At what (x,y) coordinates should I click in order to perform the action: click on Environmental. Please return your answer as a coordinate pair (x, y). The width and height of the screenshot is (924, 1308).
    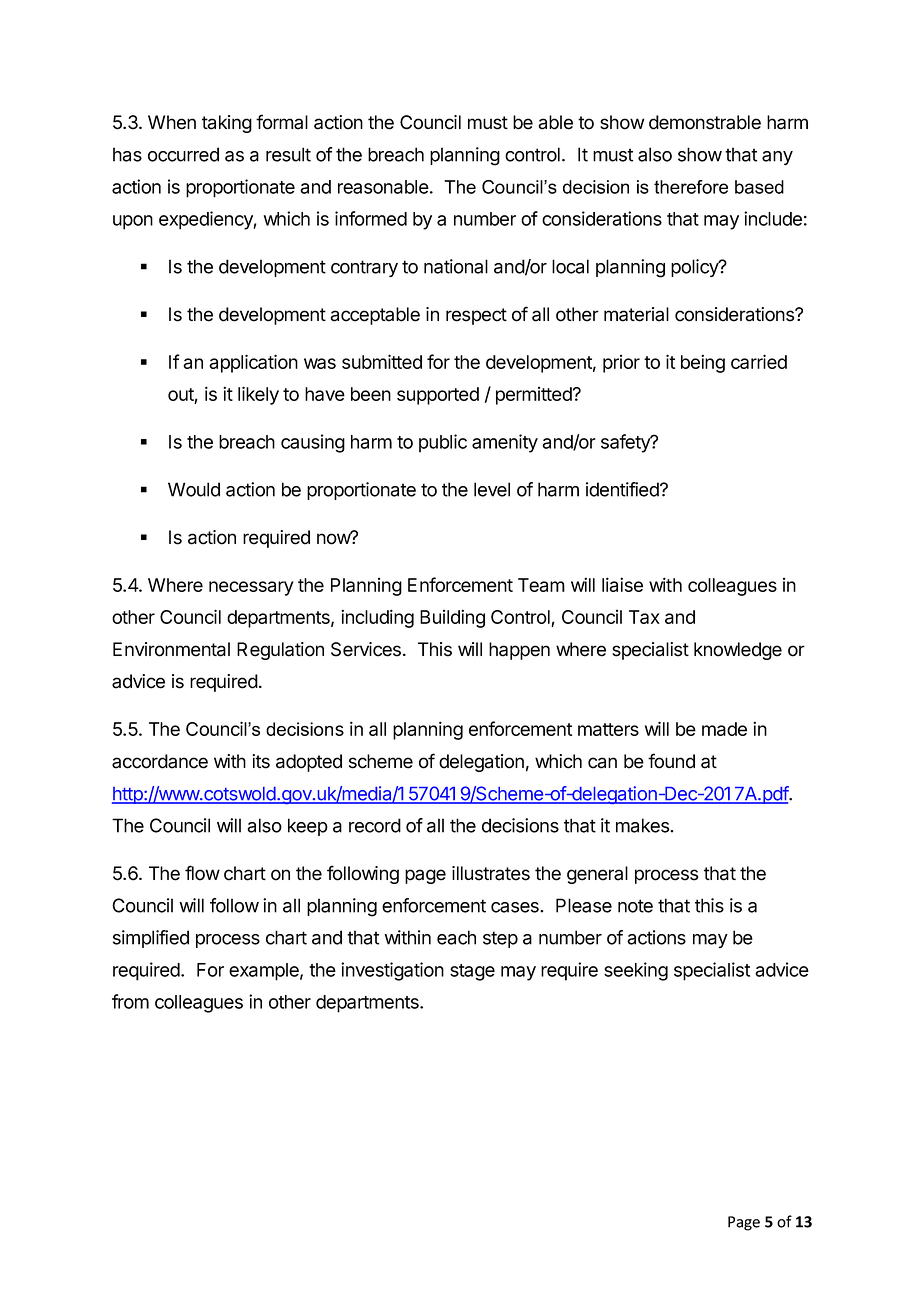
    Looking at the image, I should click on (171, 649).
